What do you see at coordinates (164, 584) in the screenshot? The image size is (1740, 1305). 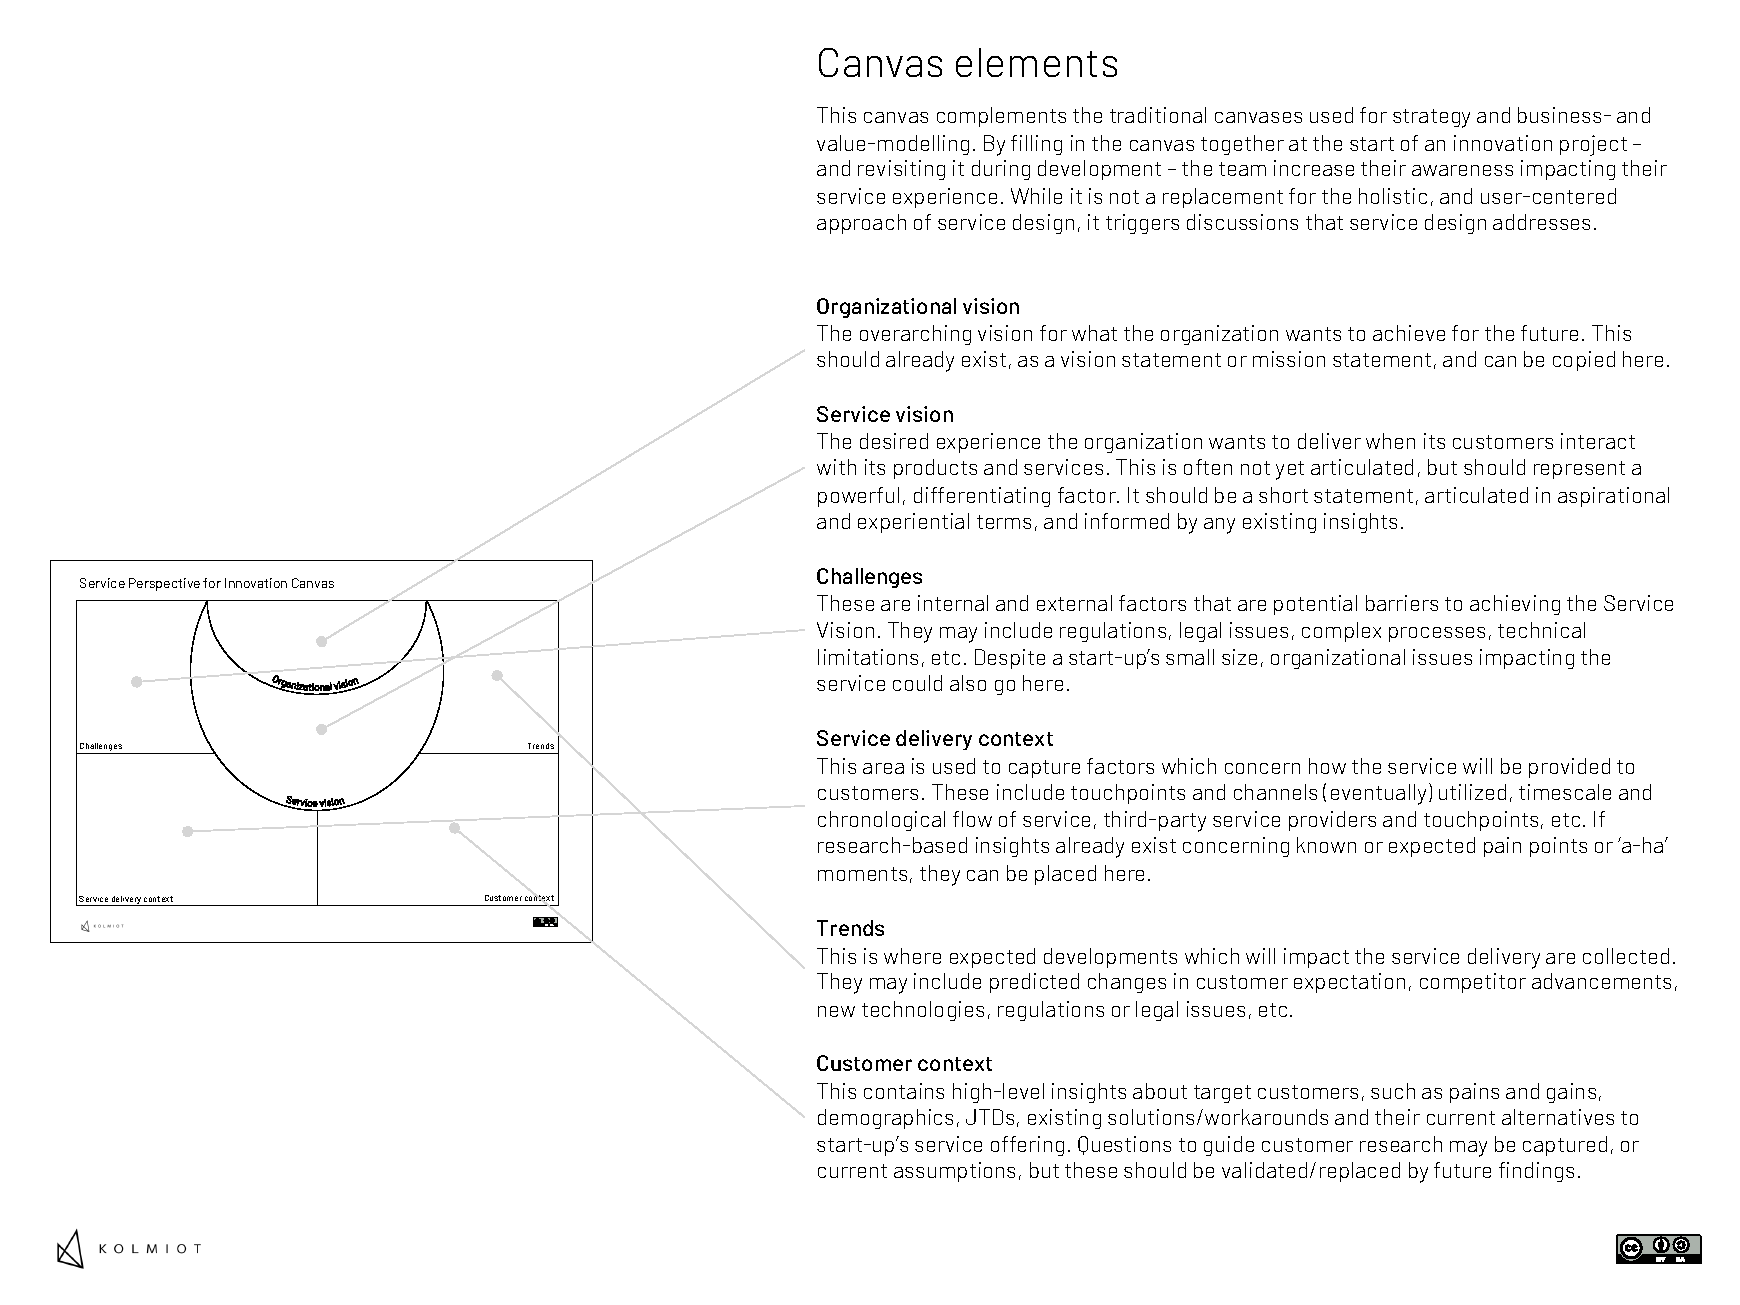 I see `Perspective` at bounding box center [164, 584].
